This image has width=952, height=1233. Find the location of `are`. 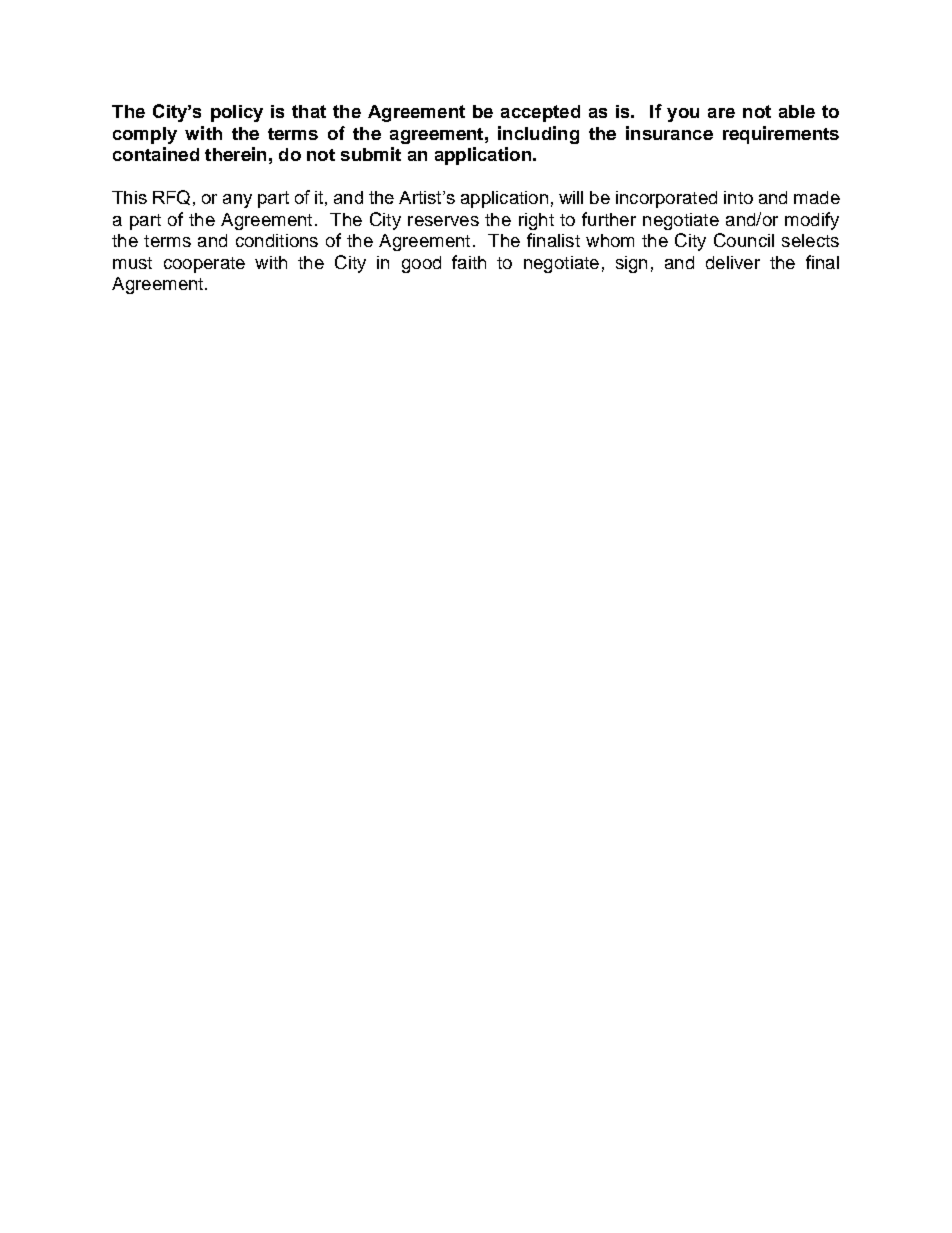

are is located at coordinates (721, 113).
